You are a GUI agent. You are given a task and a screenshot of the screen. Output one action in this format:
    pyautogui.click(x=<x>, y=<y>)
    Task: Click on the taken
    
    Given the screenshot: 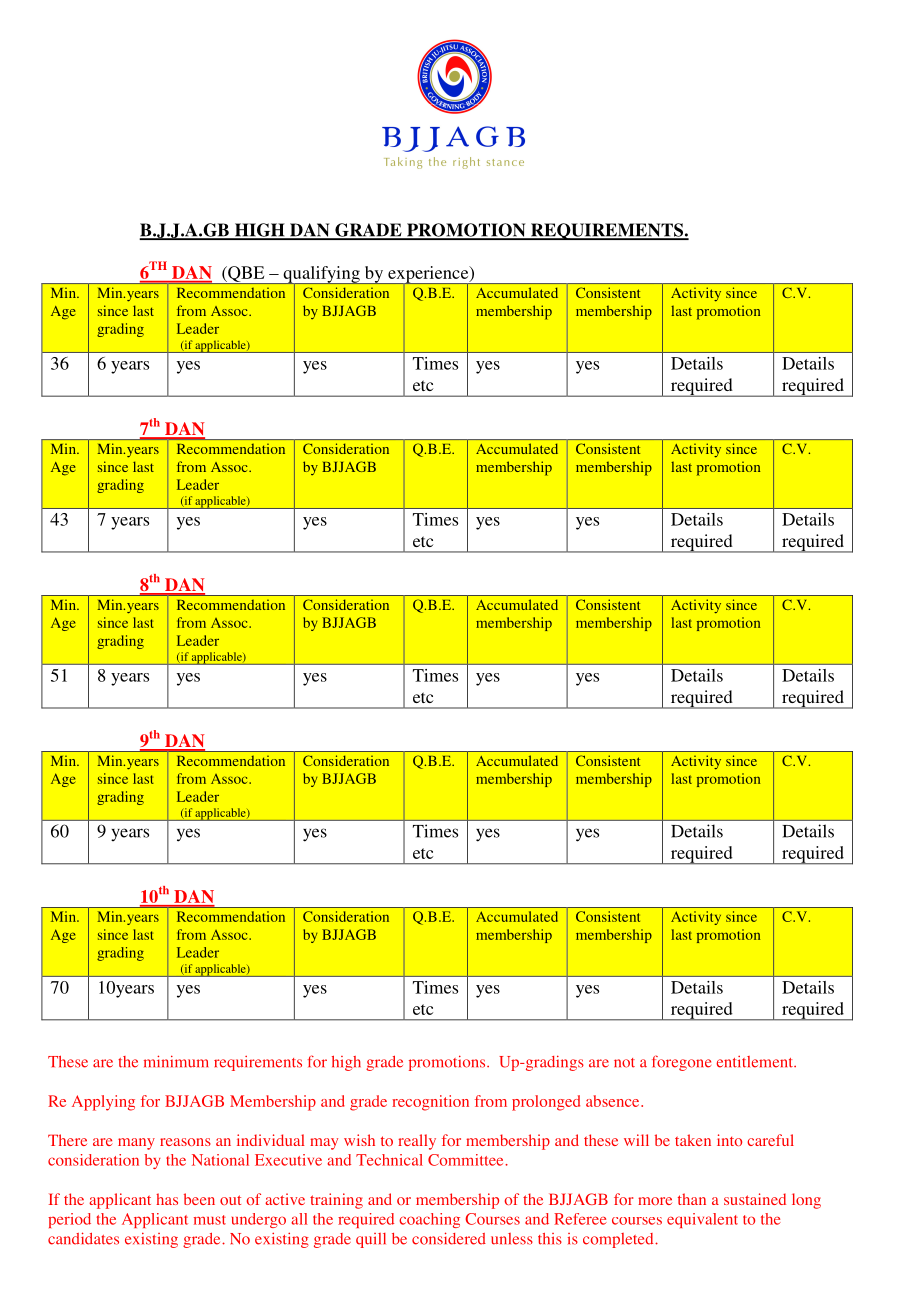 What is the action you would take?
    pyautogui.click(x=693, y=1140)
